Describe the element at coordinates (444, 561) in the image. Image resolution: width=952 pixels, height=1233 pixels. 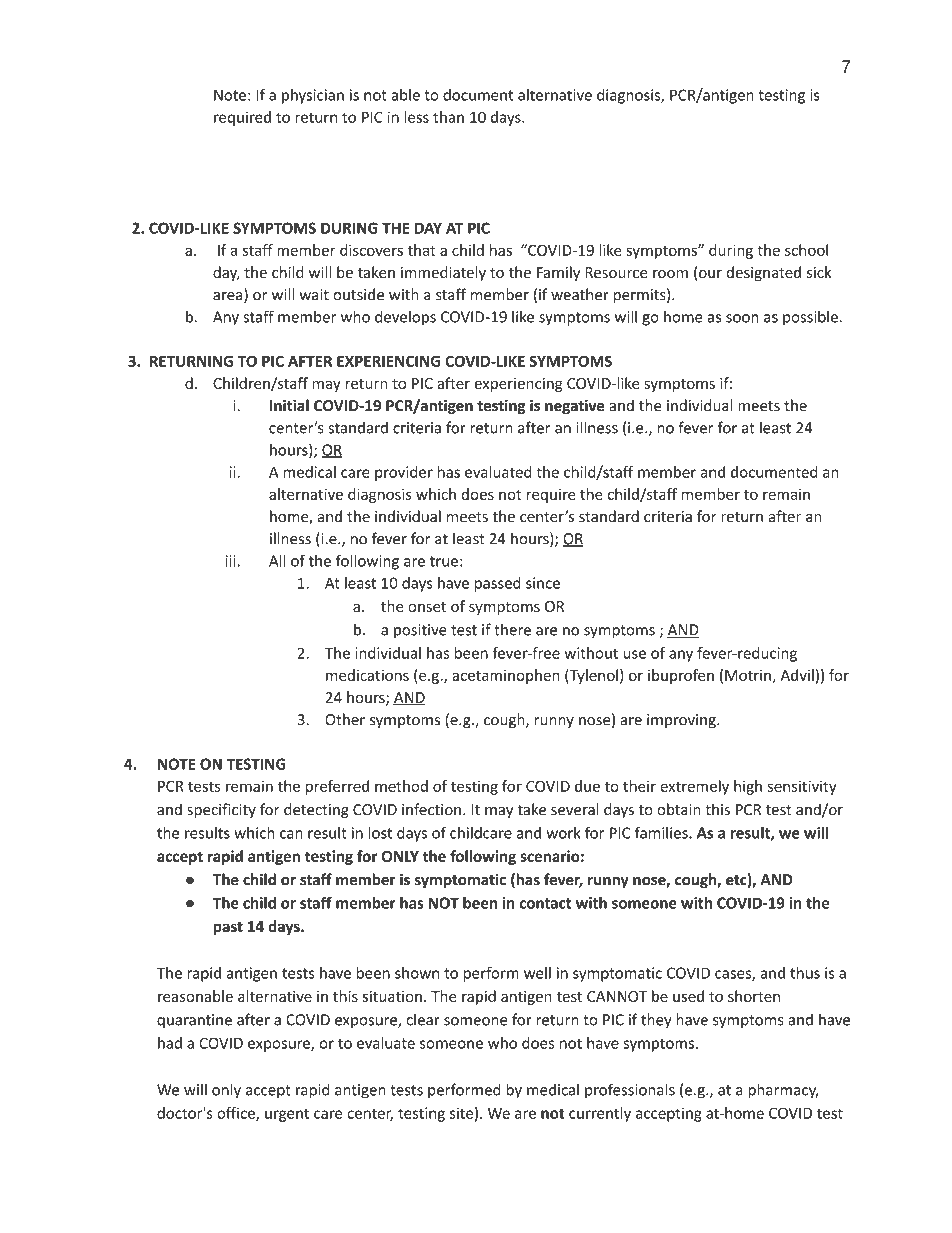
I see `true` at that location.
